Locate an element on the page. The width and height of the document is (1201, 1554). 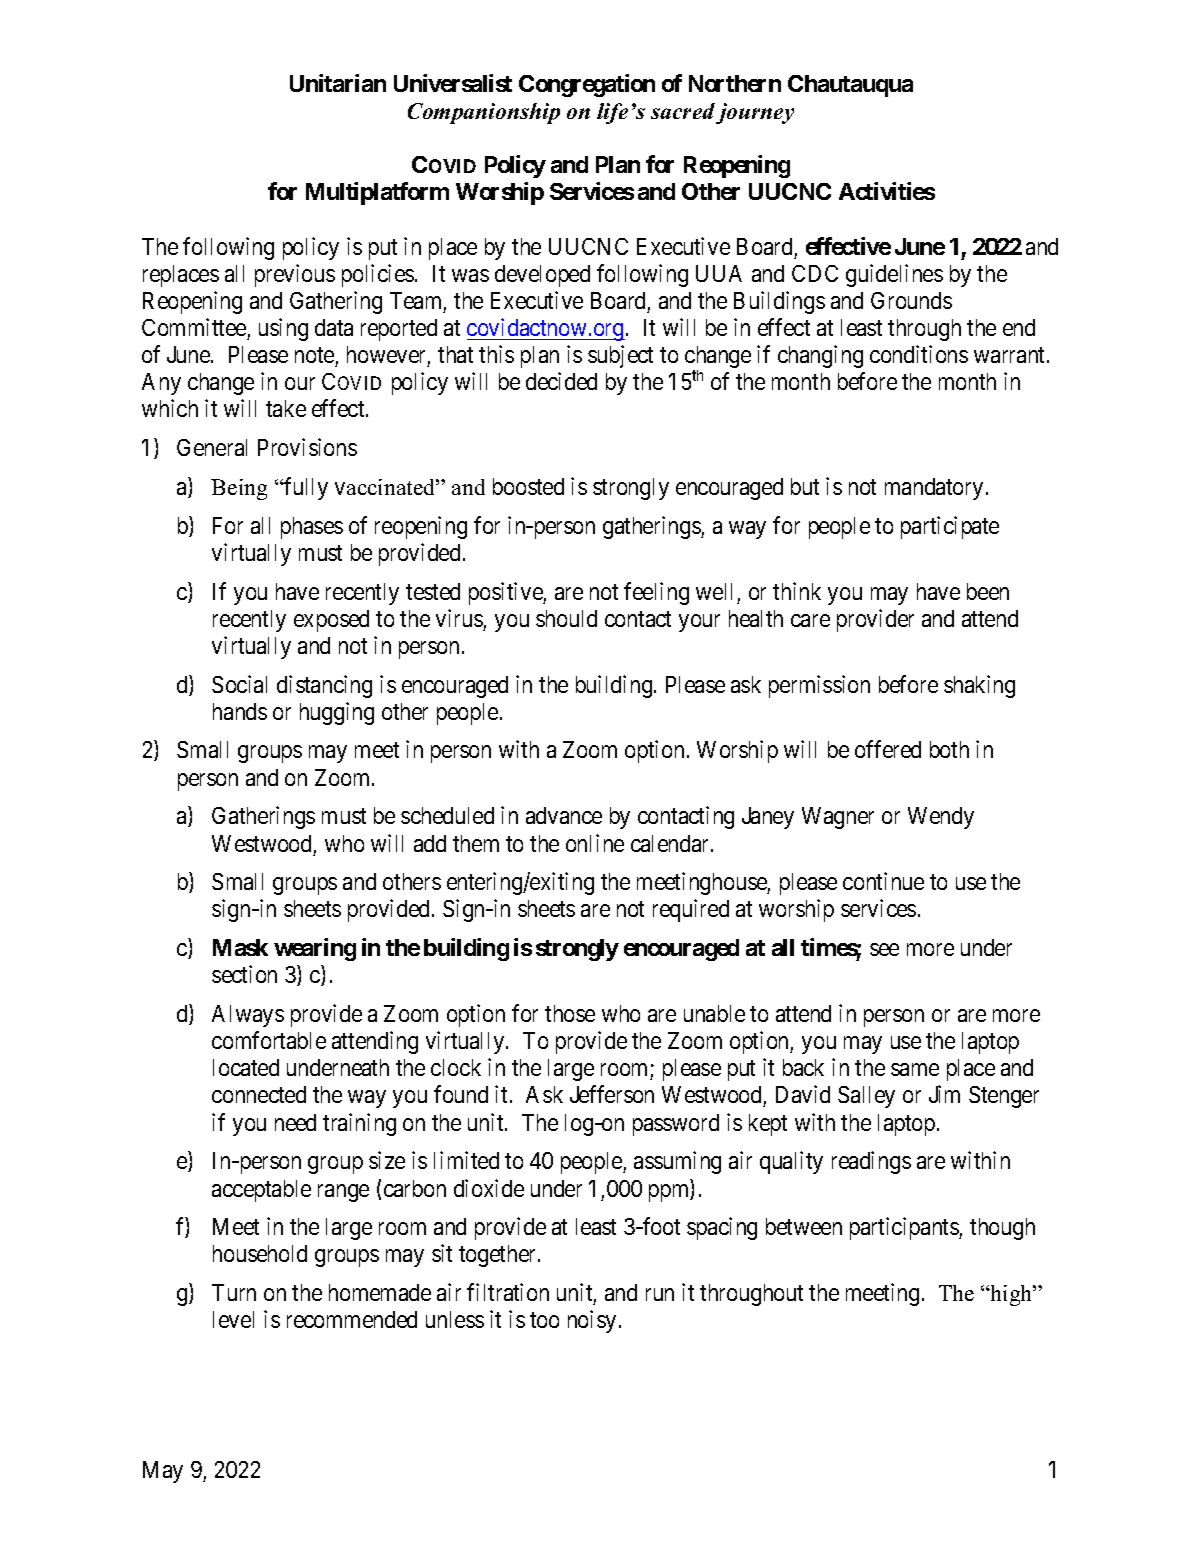
Congregation is located at coordinates (587, 85).
